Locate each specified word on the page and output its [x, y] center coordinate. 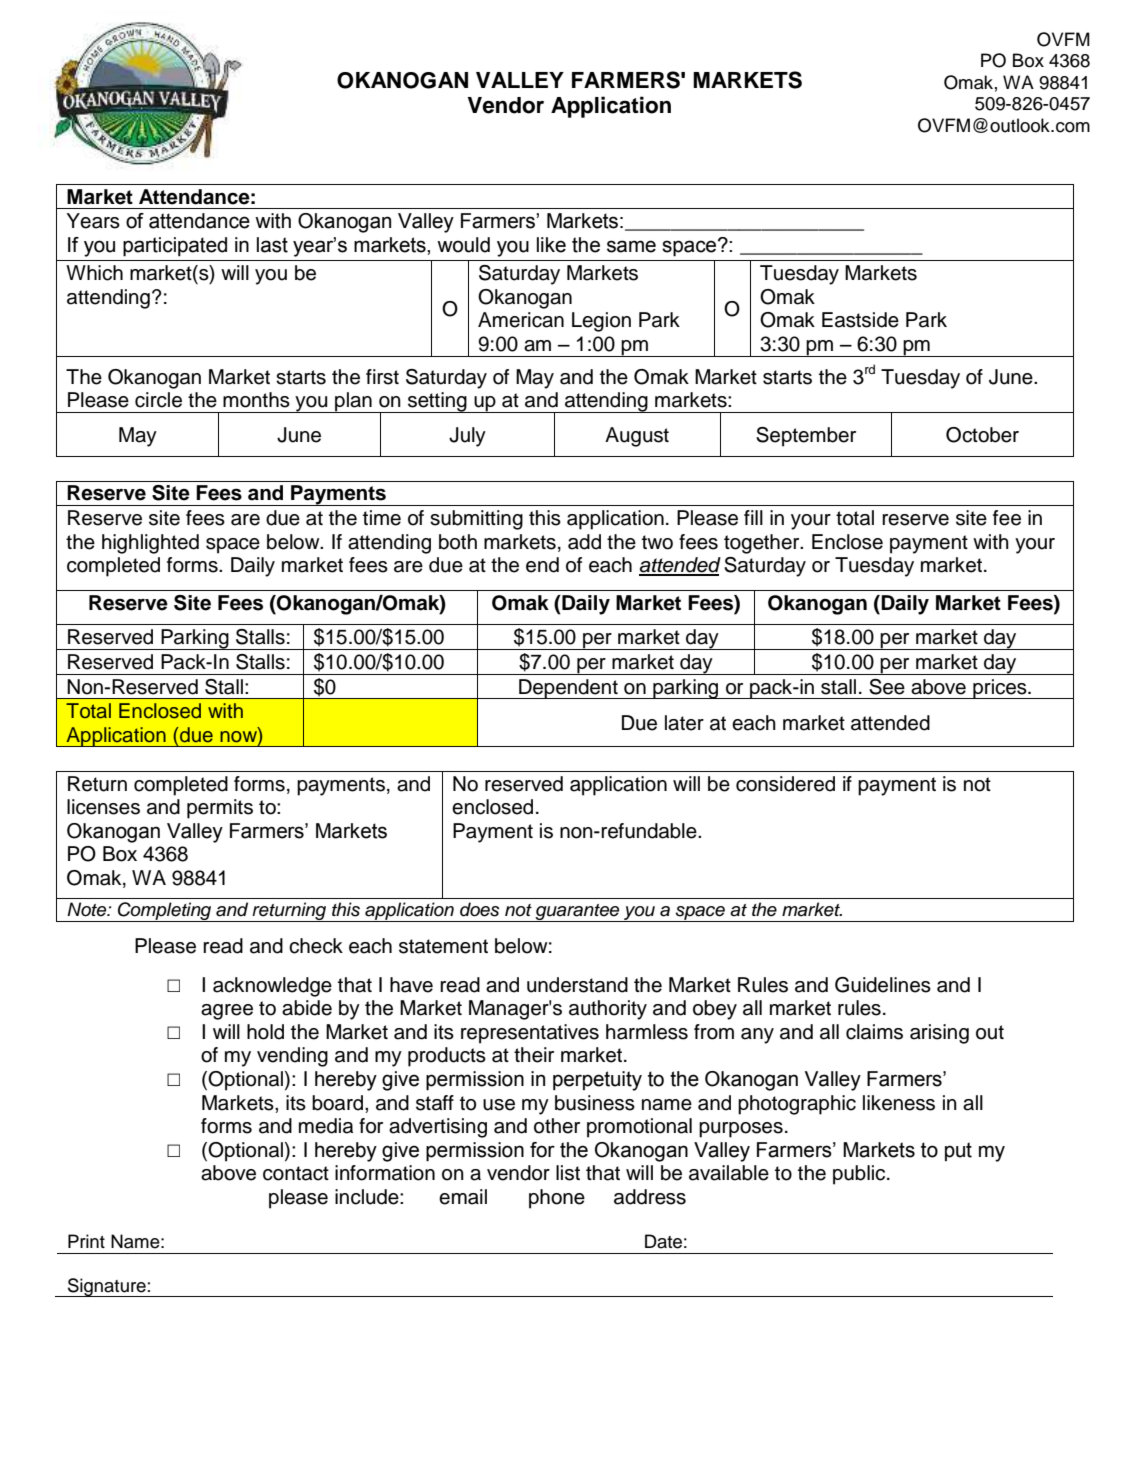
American [521, 320]
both [458, 542]
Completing [165, 912]
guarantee [577, 913]
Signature [106, 1287]
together [763, 544]
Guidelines [883, 985]
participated [175, 247]
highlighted [150, 544]
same [631, 246]
